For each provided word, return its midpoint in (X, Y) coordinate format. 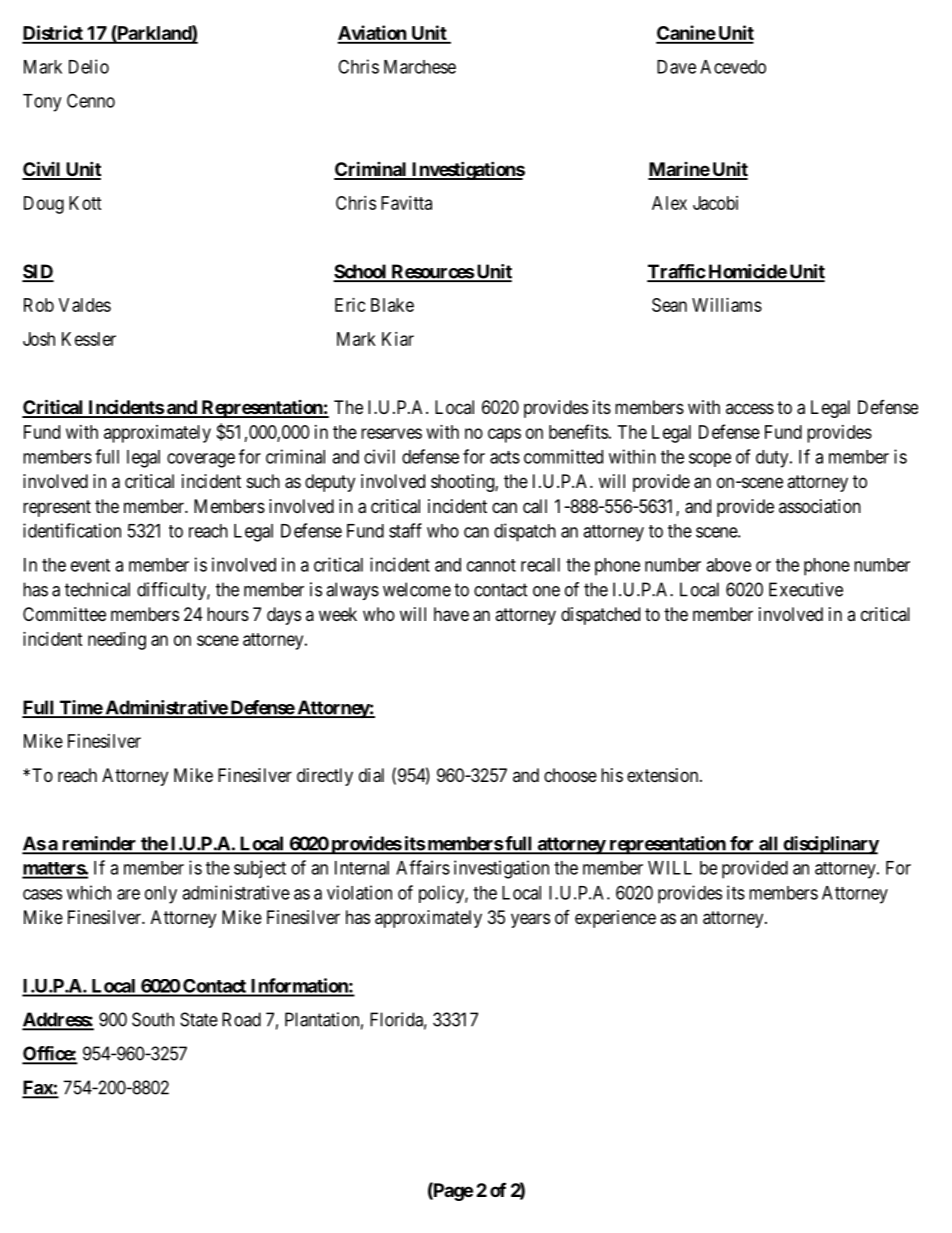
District (53, 34)
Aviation (372, 34)
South (153, 1019)
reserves (391, 433)
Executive (806, 589)
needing (117, 641)
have (451, 614)
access (750, 408)
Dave (676, 67)
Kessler (89, 339)
